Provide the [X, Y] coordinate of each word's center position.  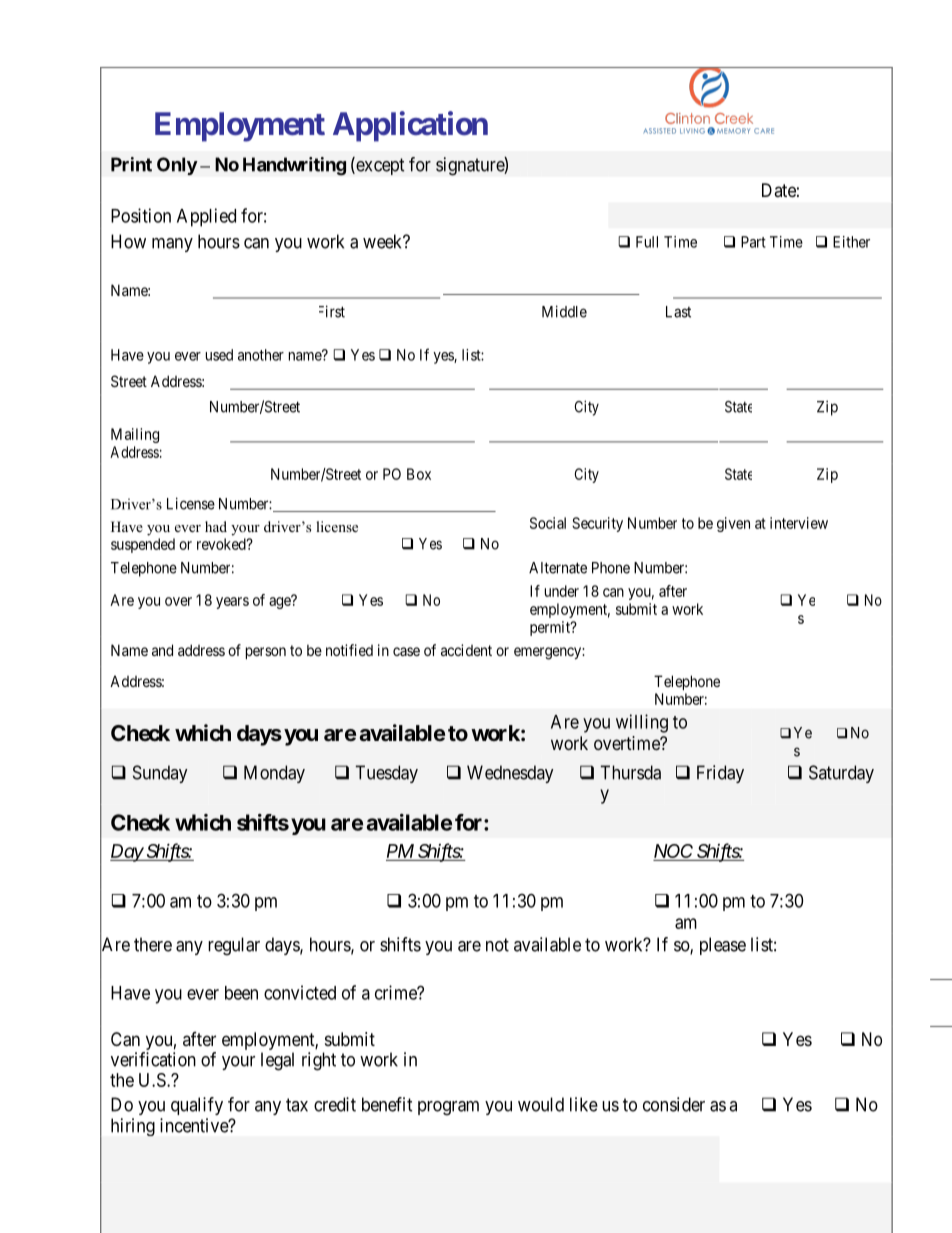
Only [177, 166]
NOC [674, 852]
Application [410, 126]
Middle [564, 311]
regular [234, 946]
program [448, 1108]
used [219, 355]
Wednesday [510, 774]
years [232, 603]
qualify [197, 1106]
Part [753, 242]
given [733, 524]
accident [466, 650]
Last [678, 312]
